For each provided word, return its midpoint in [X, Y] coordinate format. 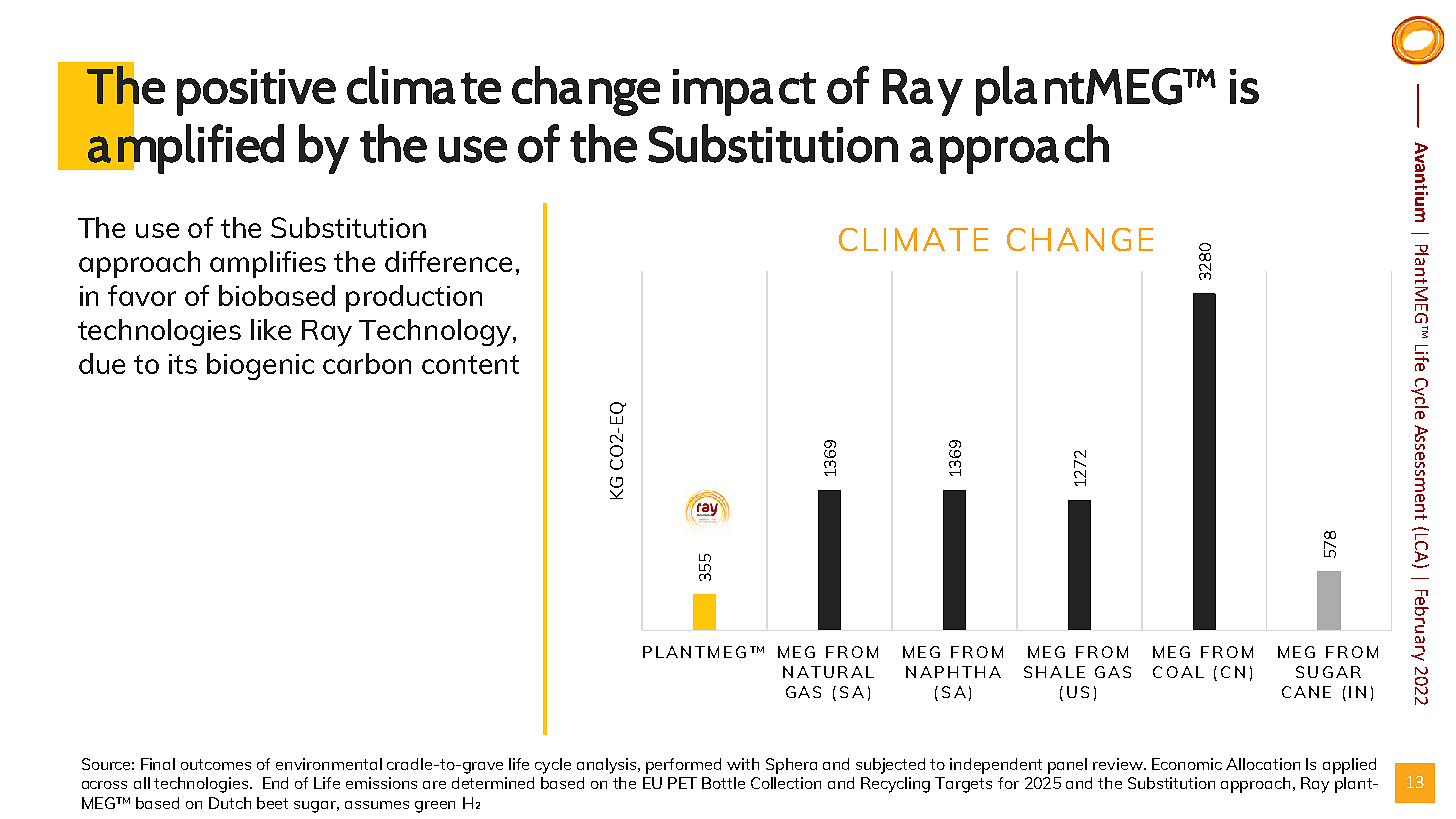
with [743, 764]
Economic [1187, 764]
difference [448, 261]
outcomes [216, 764]
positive [256, 92]
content [470, 364]
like [271, 329]
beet [272, 803]
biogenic [260, 366]
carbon [367, 363]
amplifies [268, 264]
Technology [436, 333]
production [414, 298]
